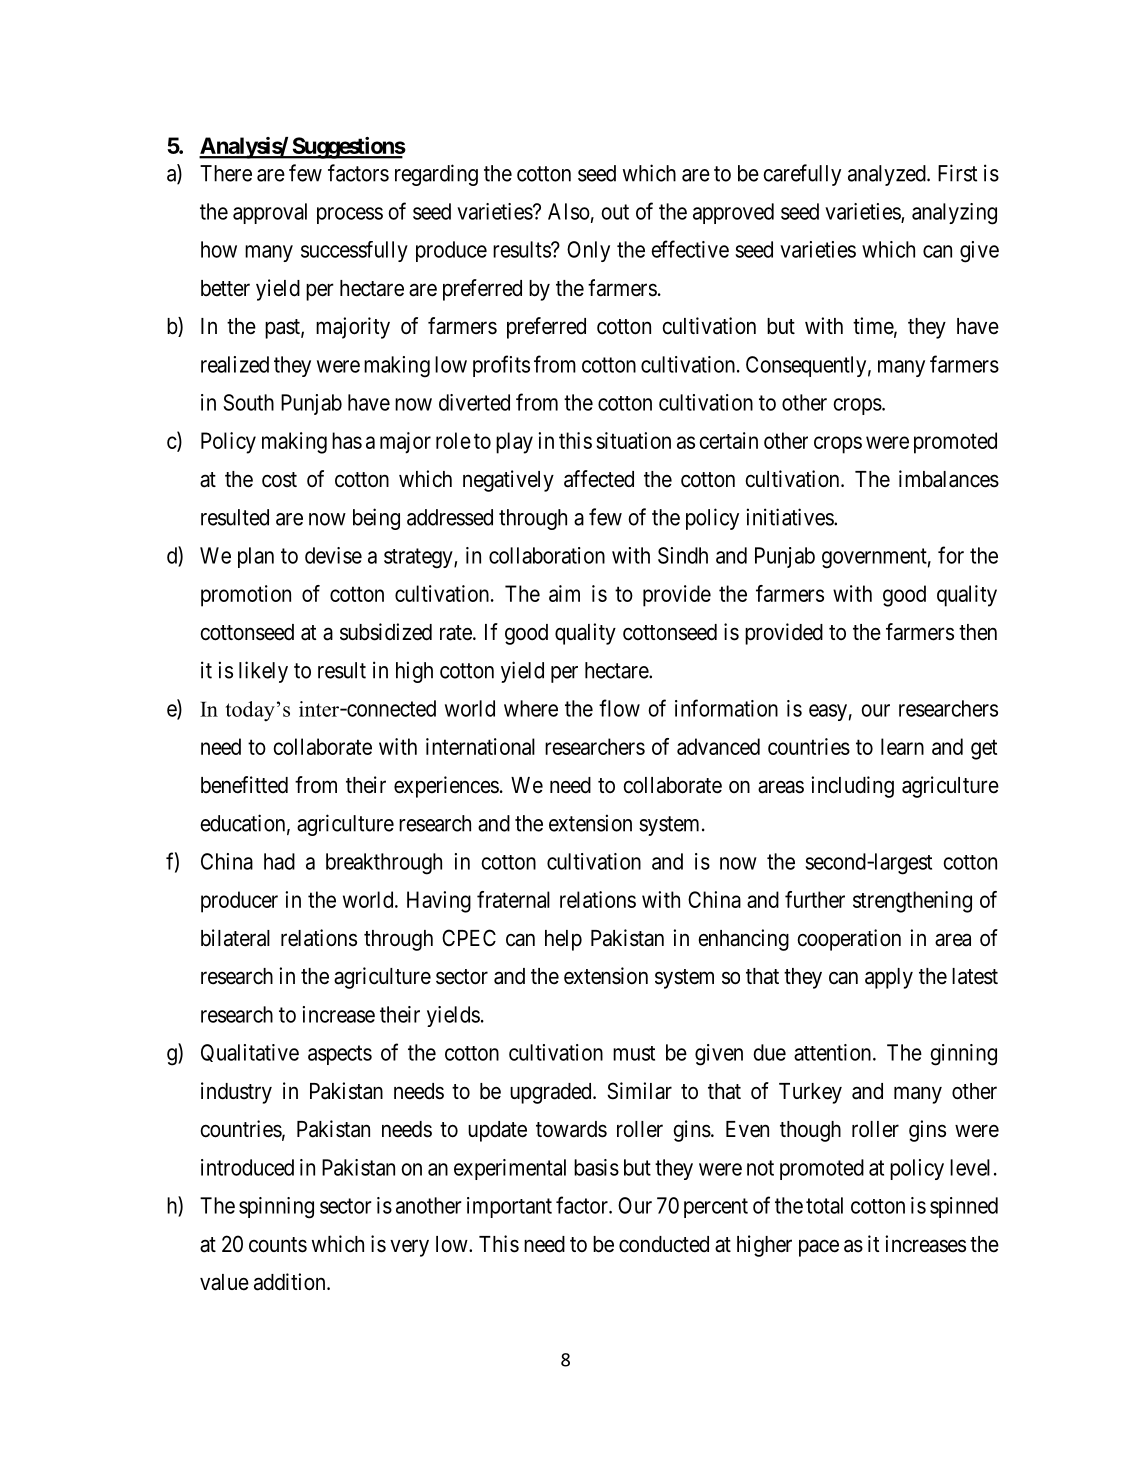 The image size is (1131, 1463). I want to click on learn, so click(902, 746).
